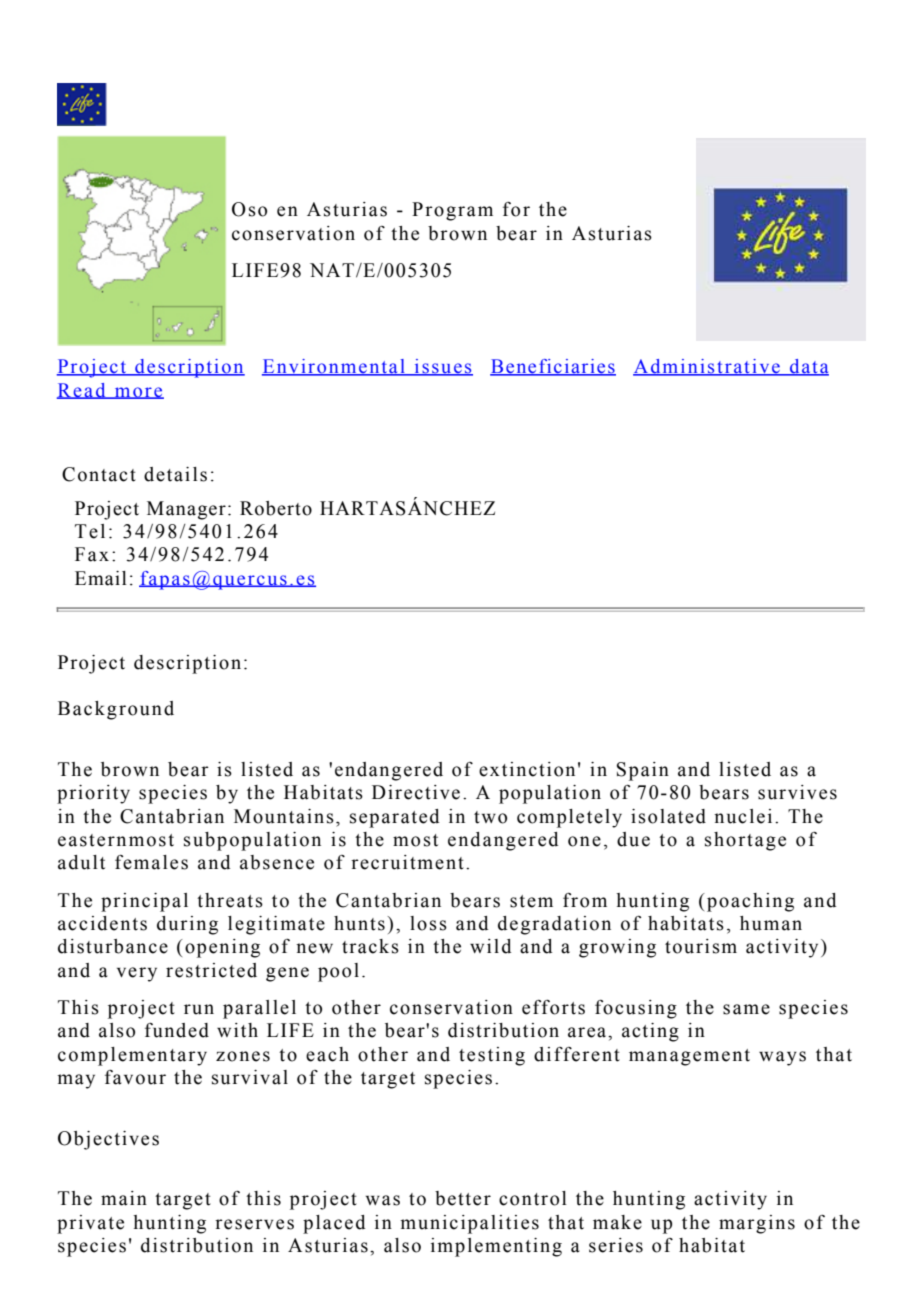 This document has width=924, height=1309. Describe the element at coordinates (124, 1198) in the document. I see `main` at that location.
